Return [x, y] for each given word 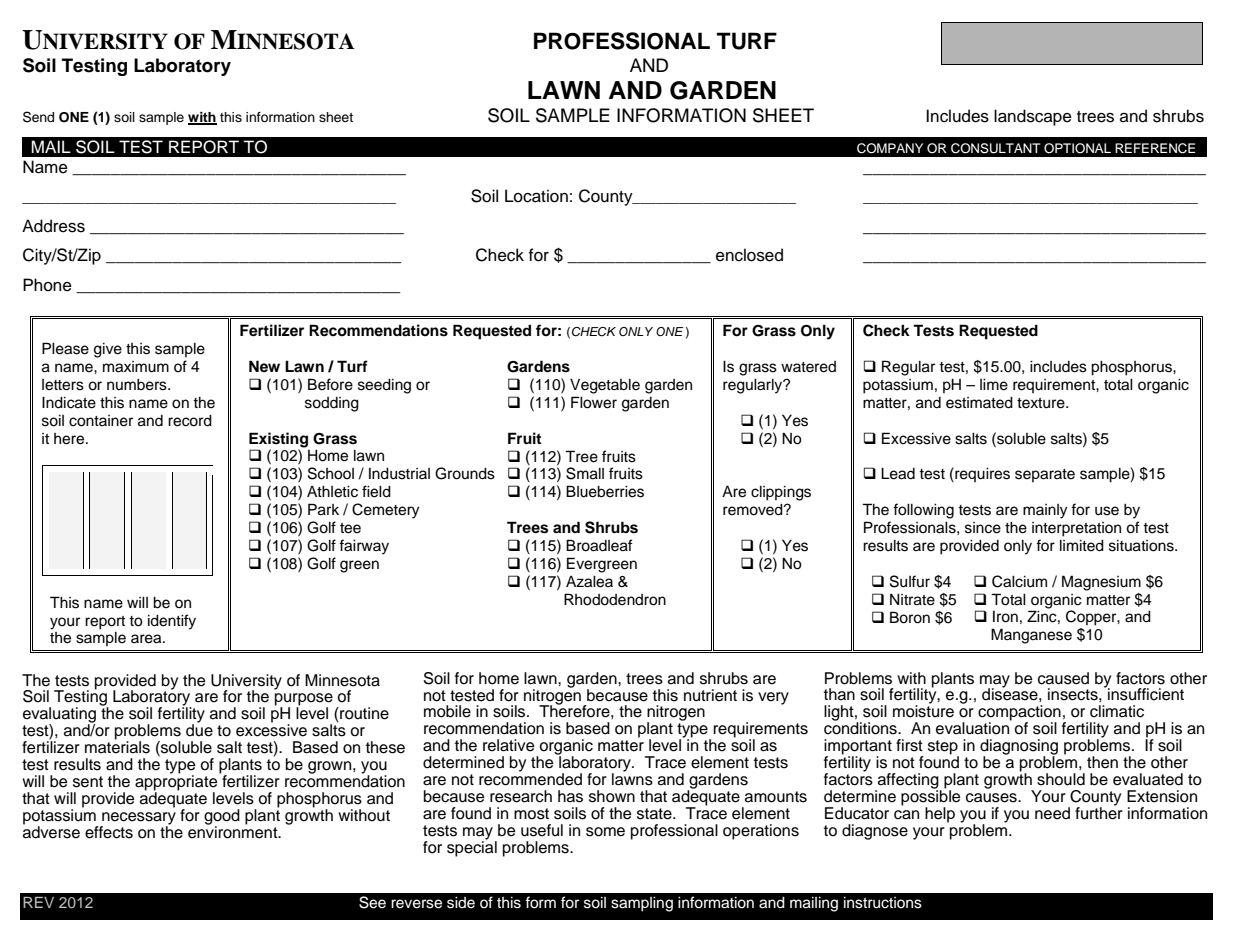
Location [536, 196]
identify [172, 622]
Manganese [1031, 636]
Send [38, 117]
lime [994, 385]
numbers [138, 385]
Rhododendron [615, 599]
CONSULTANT [996, 148]
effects [109, 832]
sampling [642, 904]
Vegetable [605, 386]
